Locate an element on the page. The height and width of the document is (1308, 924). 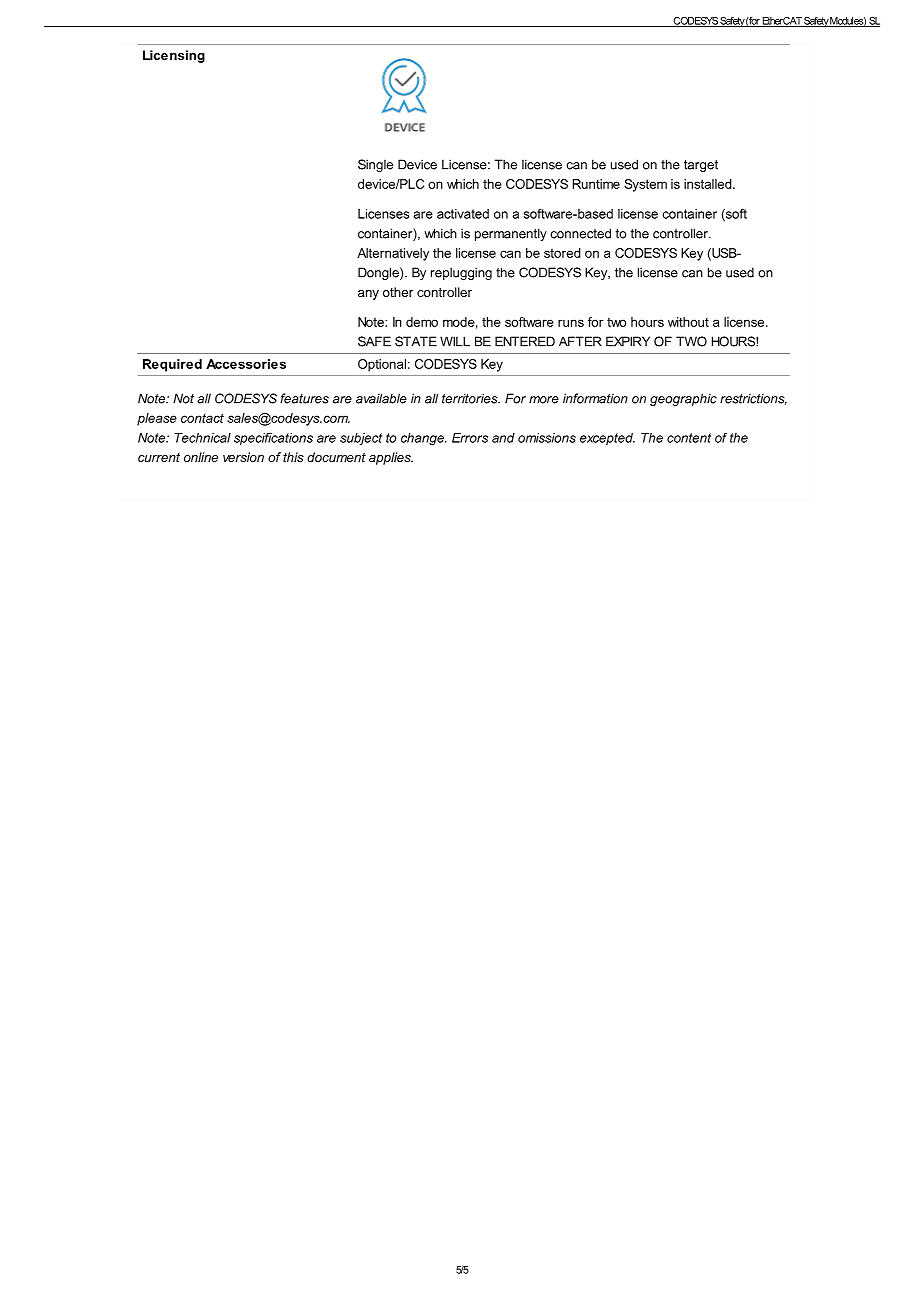
demo is located at coordinates (422, 322).
